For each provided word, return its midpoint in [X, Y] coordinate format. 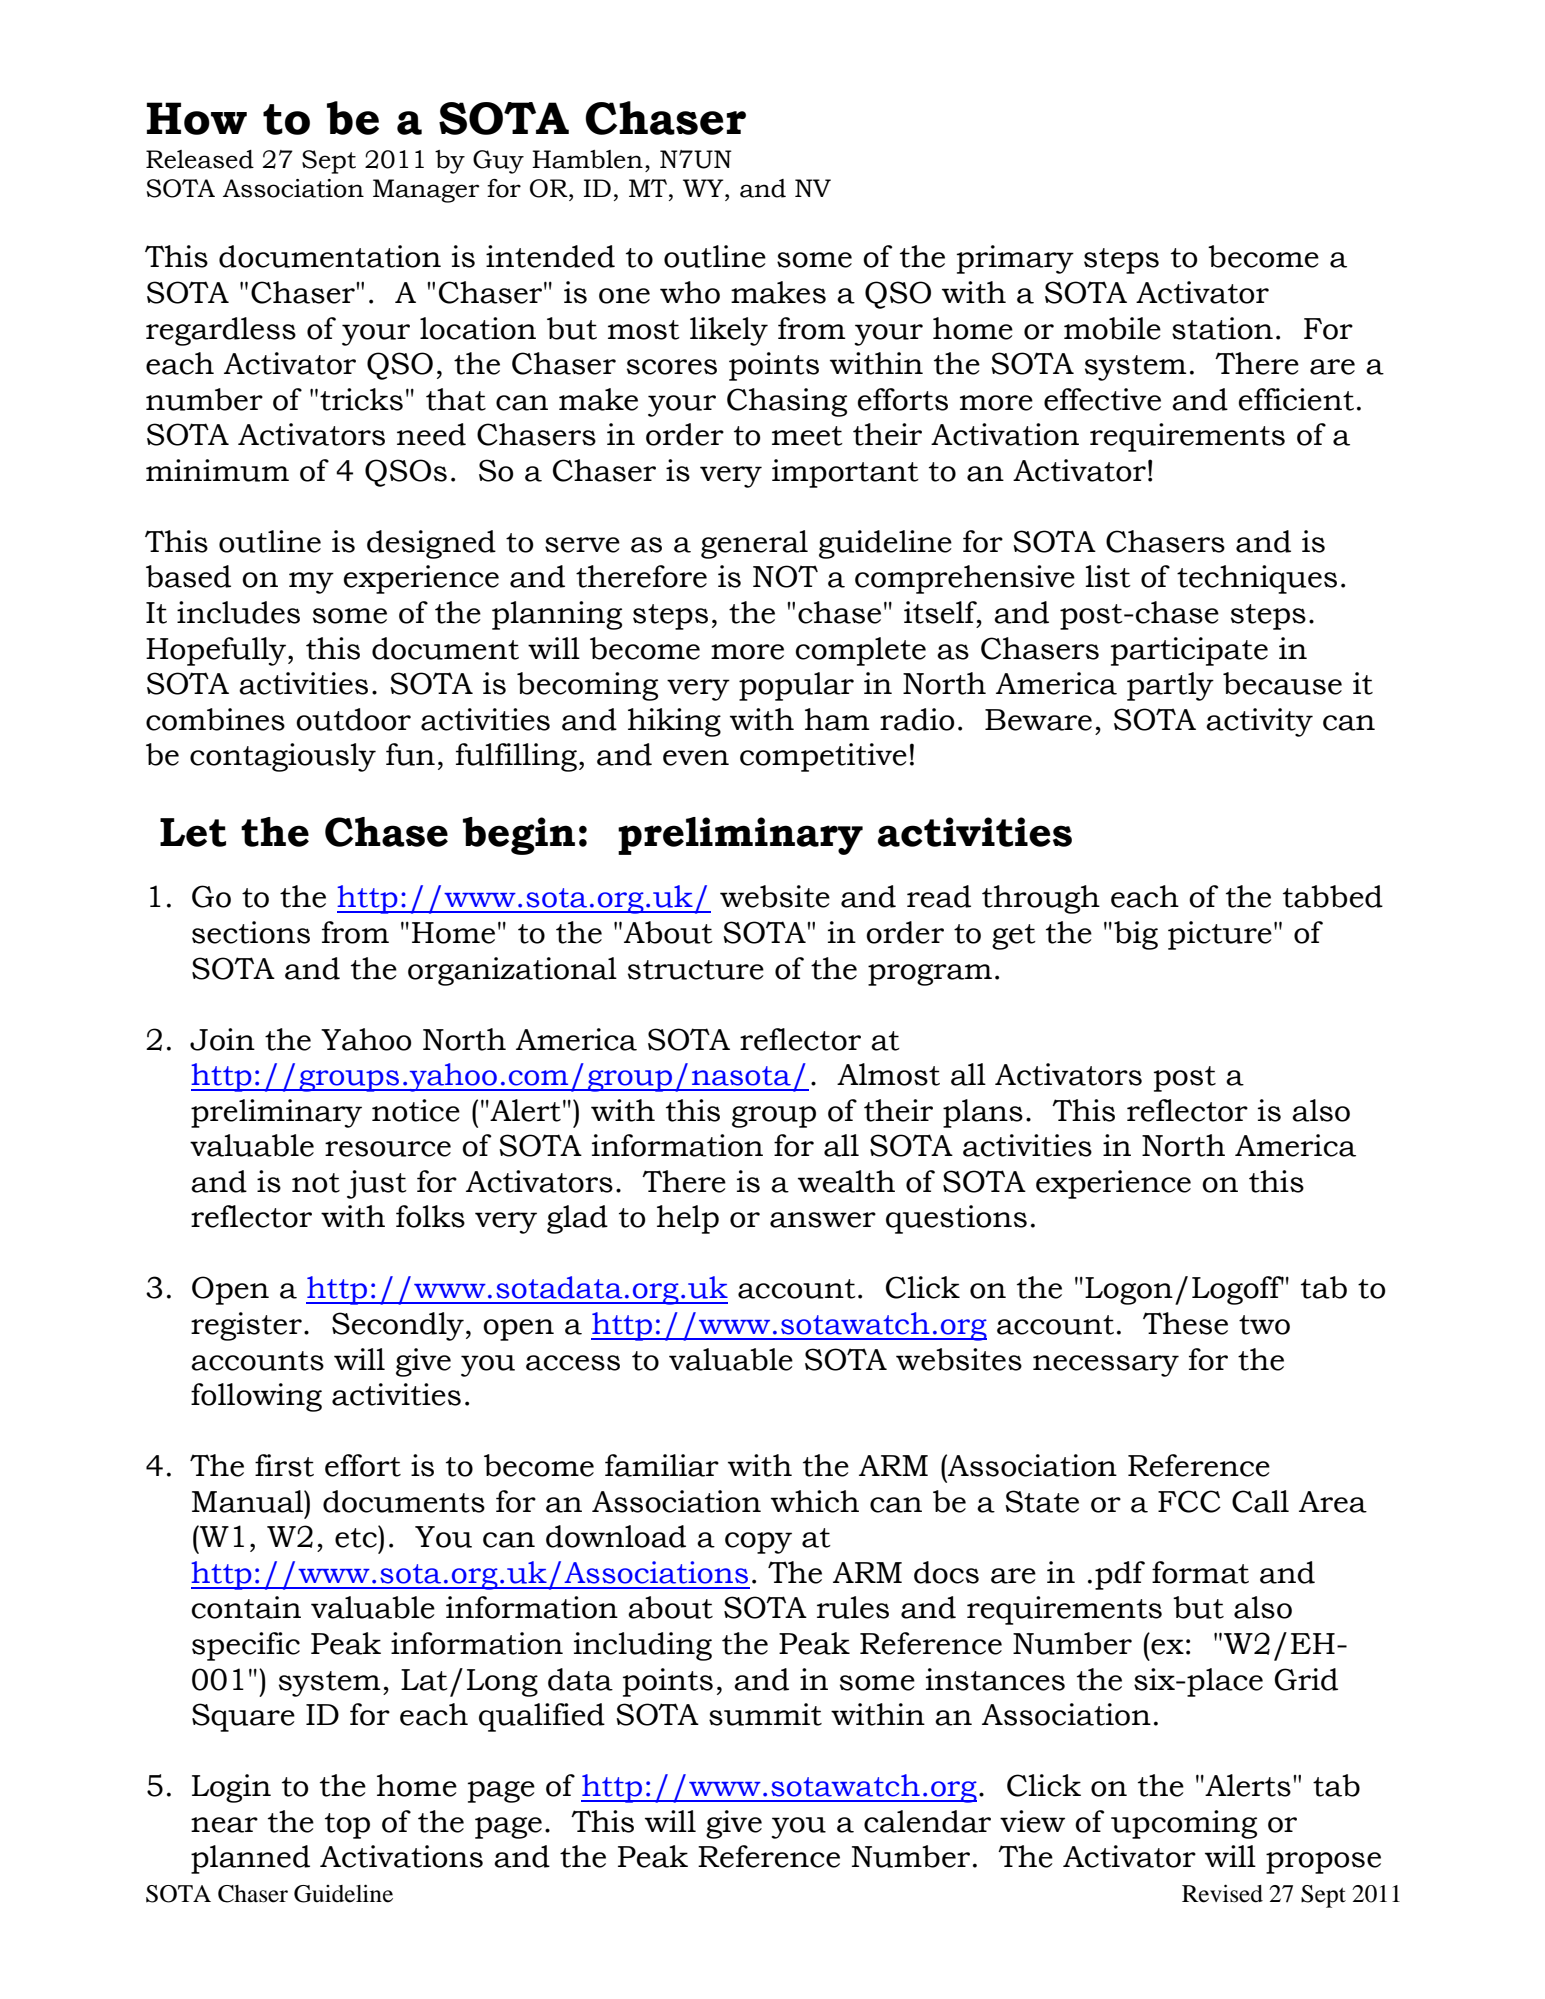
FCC [1189, 1501]
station [1222, 328]
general [754, 544]
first [284, 1465]
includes [238, 612]
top [347, 1826]
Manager [426, 191]
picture [1220, 935]
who [690, 292]
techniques [1257, 579]
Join [222, 1039]
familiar [662, 1465]
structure [696, 970]
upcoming [1184, 1824]
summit [765, 1714]
